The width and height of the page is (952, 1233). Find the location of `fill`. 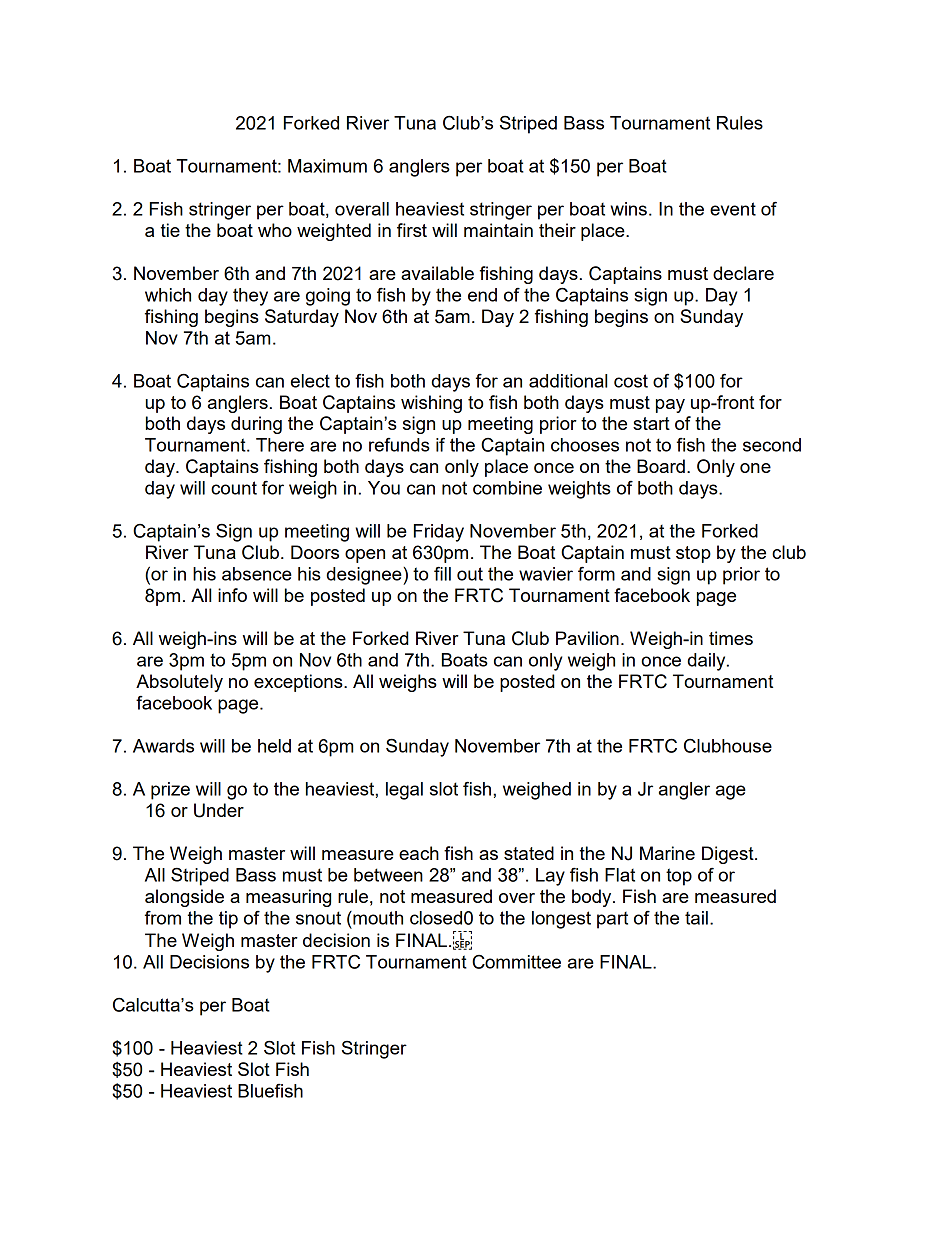

fill is located at coordinates (442, 573).
